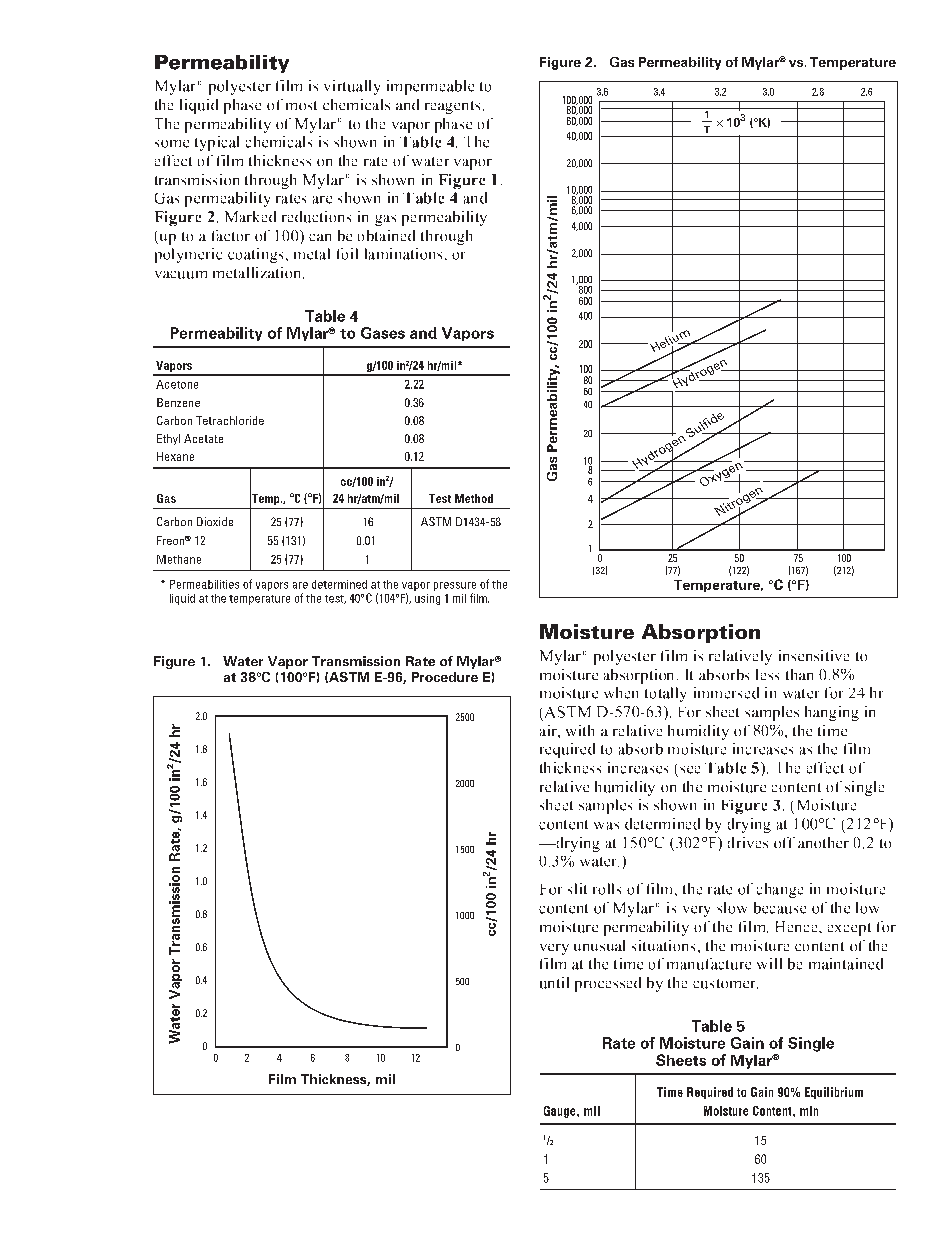  What do you see at coordinates (177, 384) in the screenshot?
I see `Acetone` at bounding box center [177, 384].
